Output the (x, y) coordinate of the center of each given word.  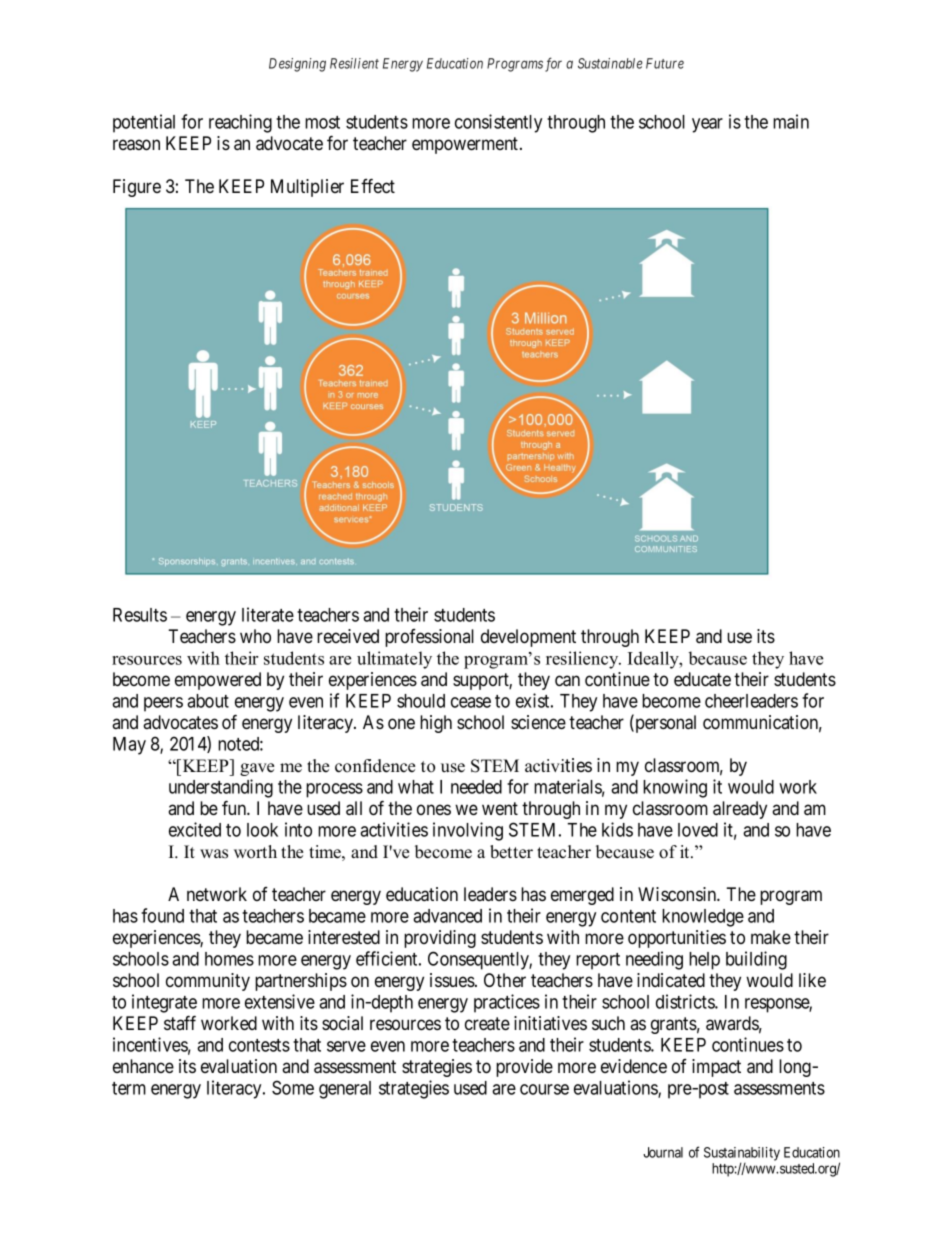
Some (293, 1087)
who (255, 636)
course (544, 1089)
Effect (373, 185)
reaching (240, 123)
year (707, 125)
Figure (137, 188)
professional (429, 638)
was (214, 854)
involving (468, 831)
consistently (498, 123)
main (791, 121)
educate (702, 679)
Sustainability (742, 1155)
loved (698, 830)
